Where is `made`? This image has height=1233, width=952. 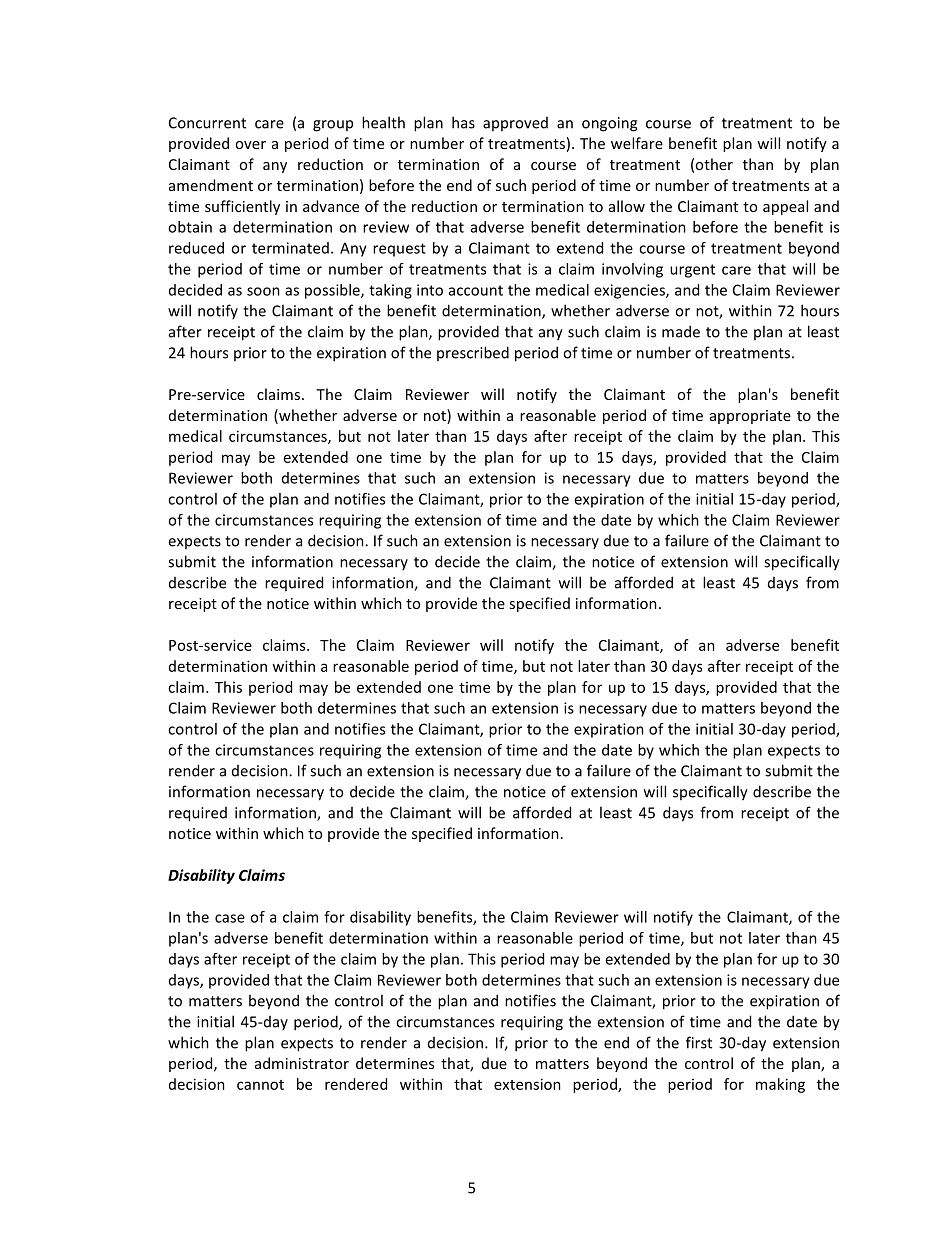
made is located at coordinates (681, 331).
